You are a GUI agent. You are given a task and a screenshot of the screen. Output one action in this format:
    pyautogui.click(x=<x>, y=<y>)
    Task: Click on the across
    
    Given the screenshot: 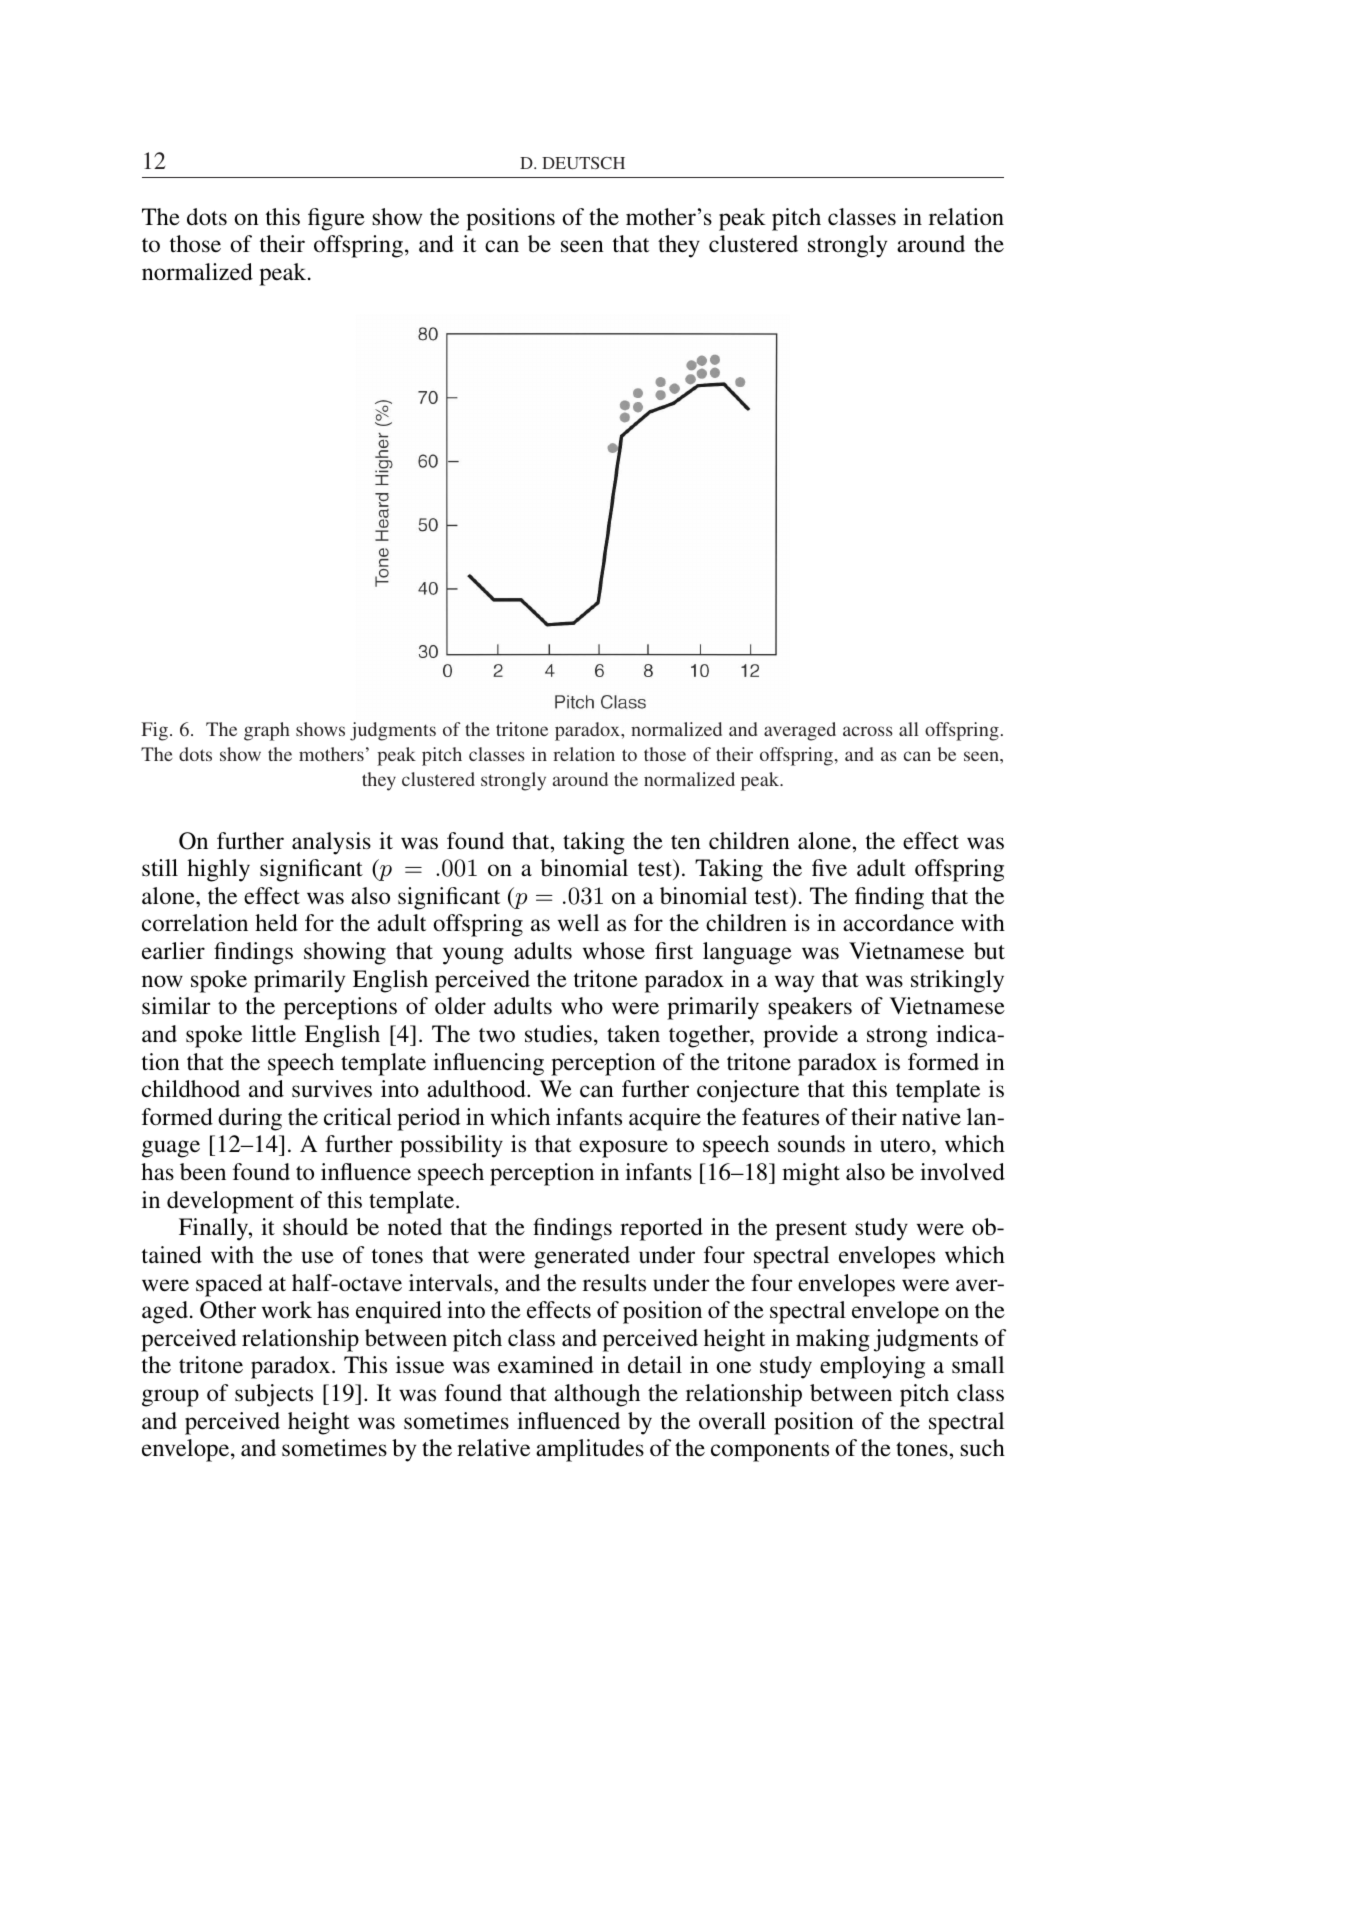 What is the action you would take?
    pyautogui.click(x=868, y=731)
